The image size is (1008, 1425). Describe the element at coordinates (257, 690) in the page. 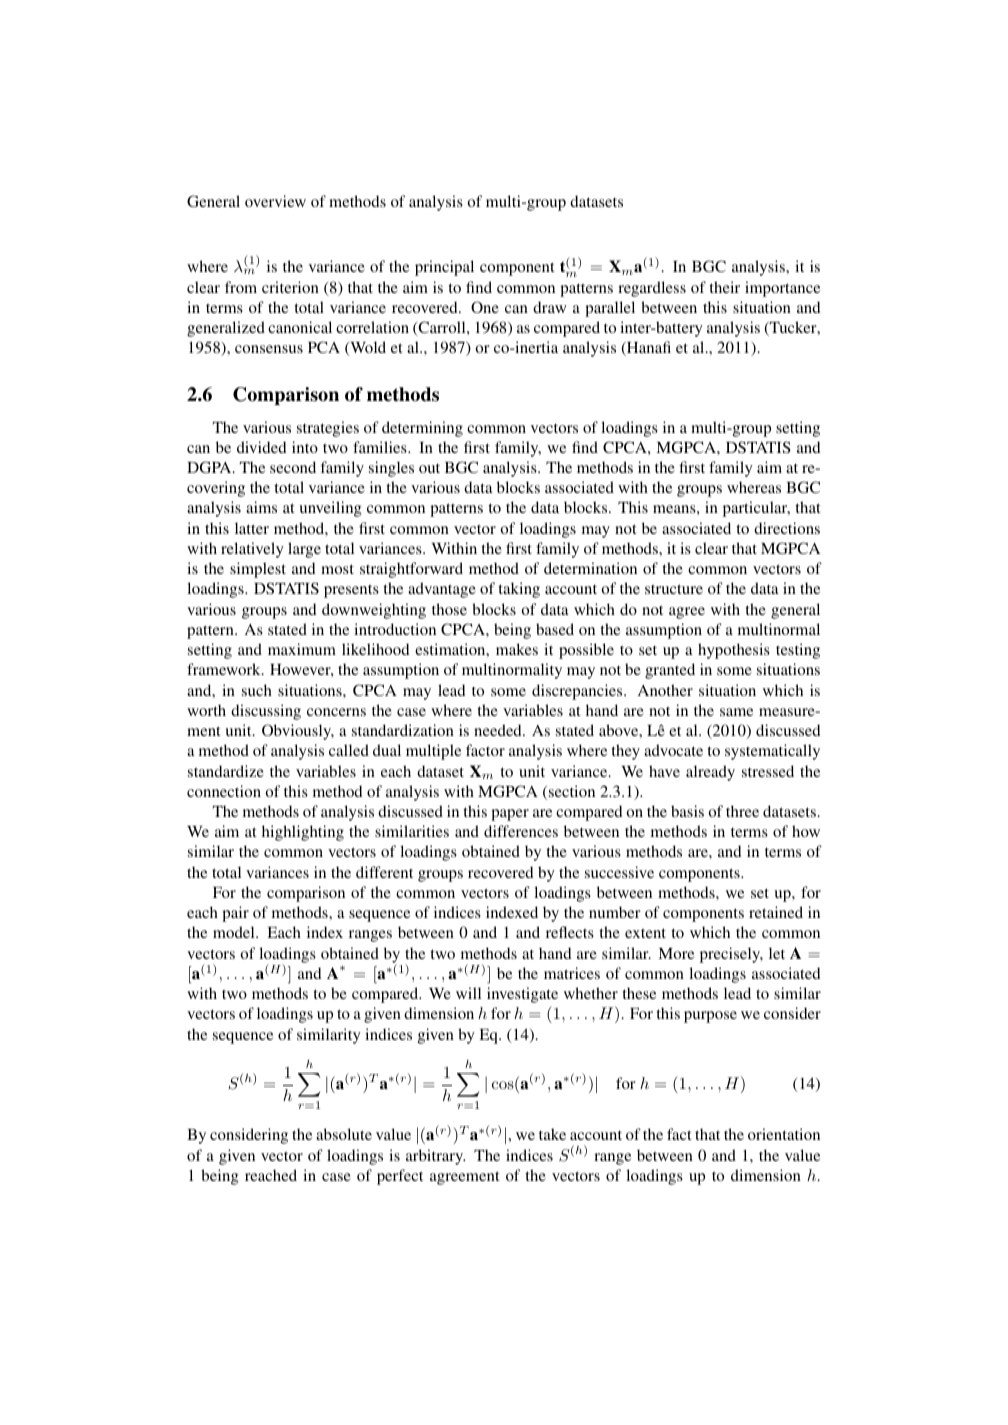

I see `such` at that location.
